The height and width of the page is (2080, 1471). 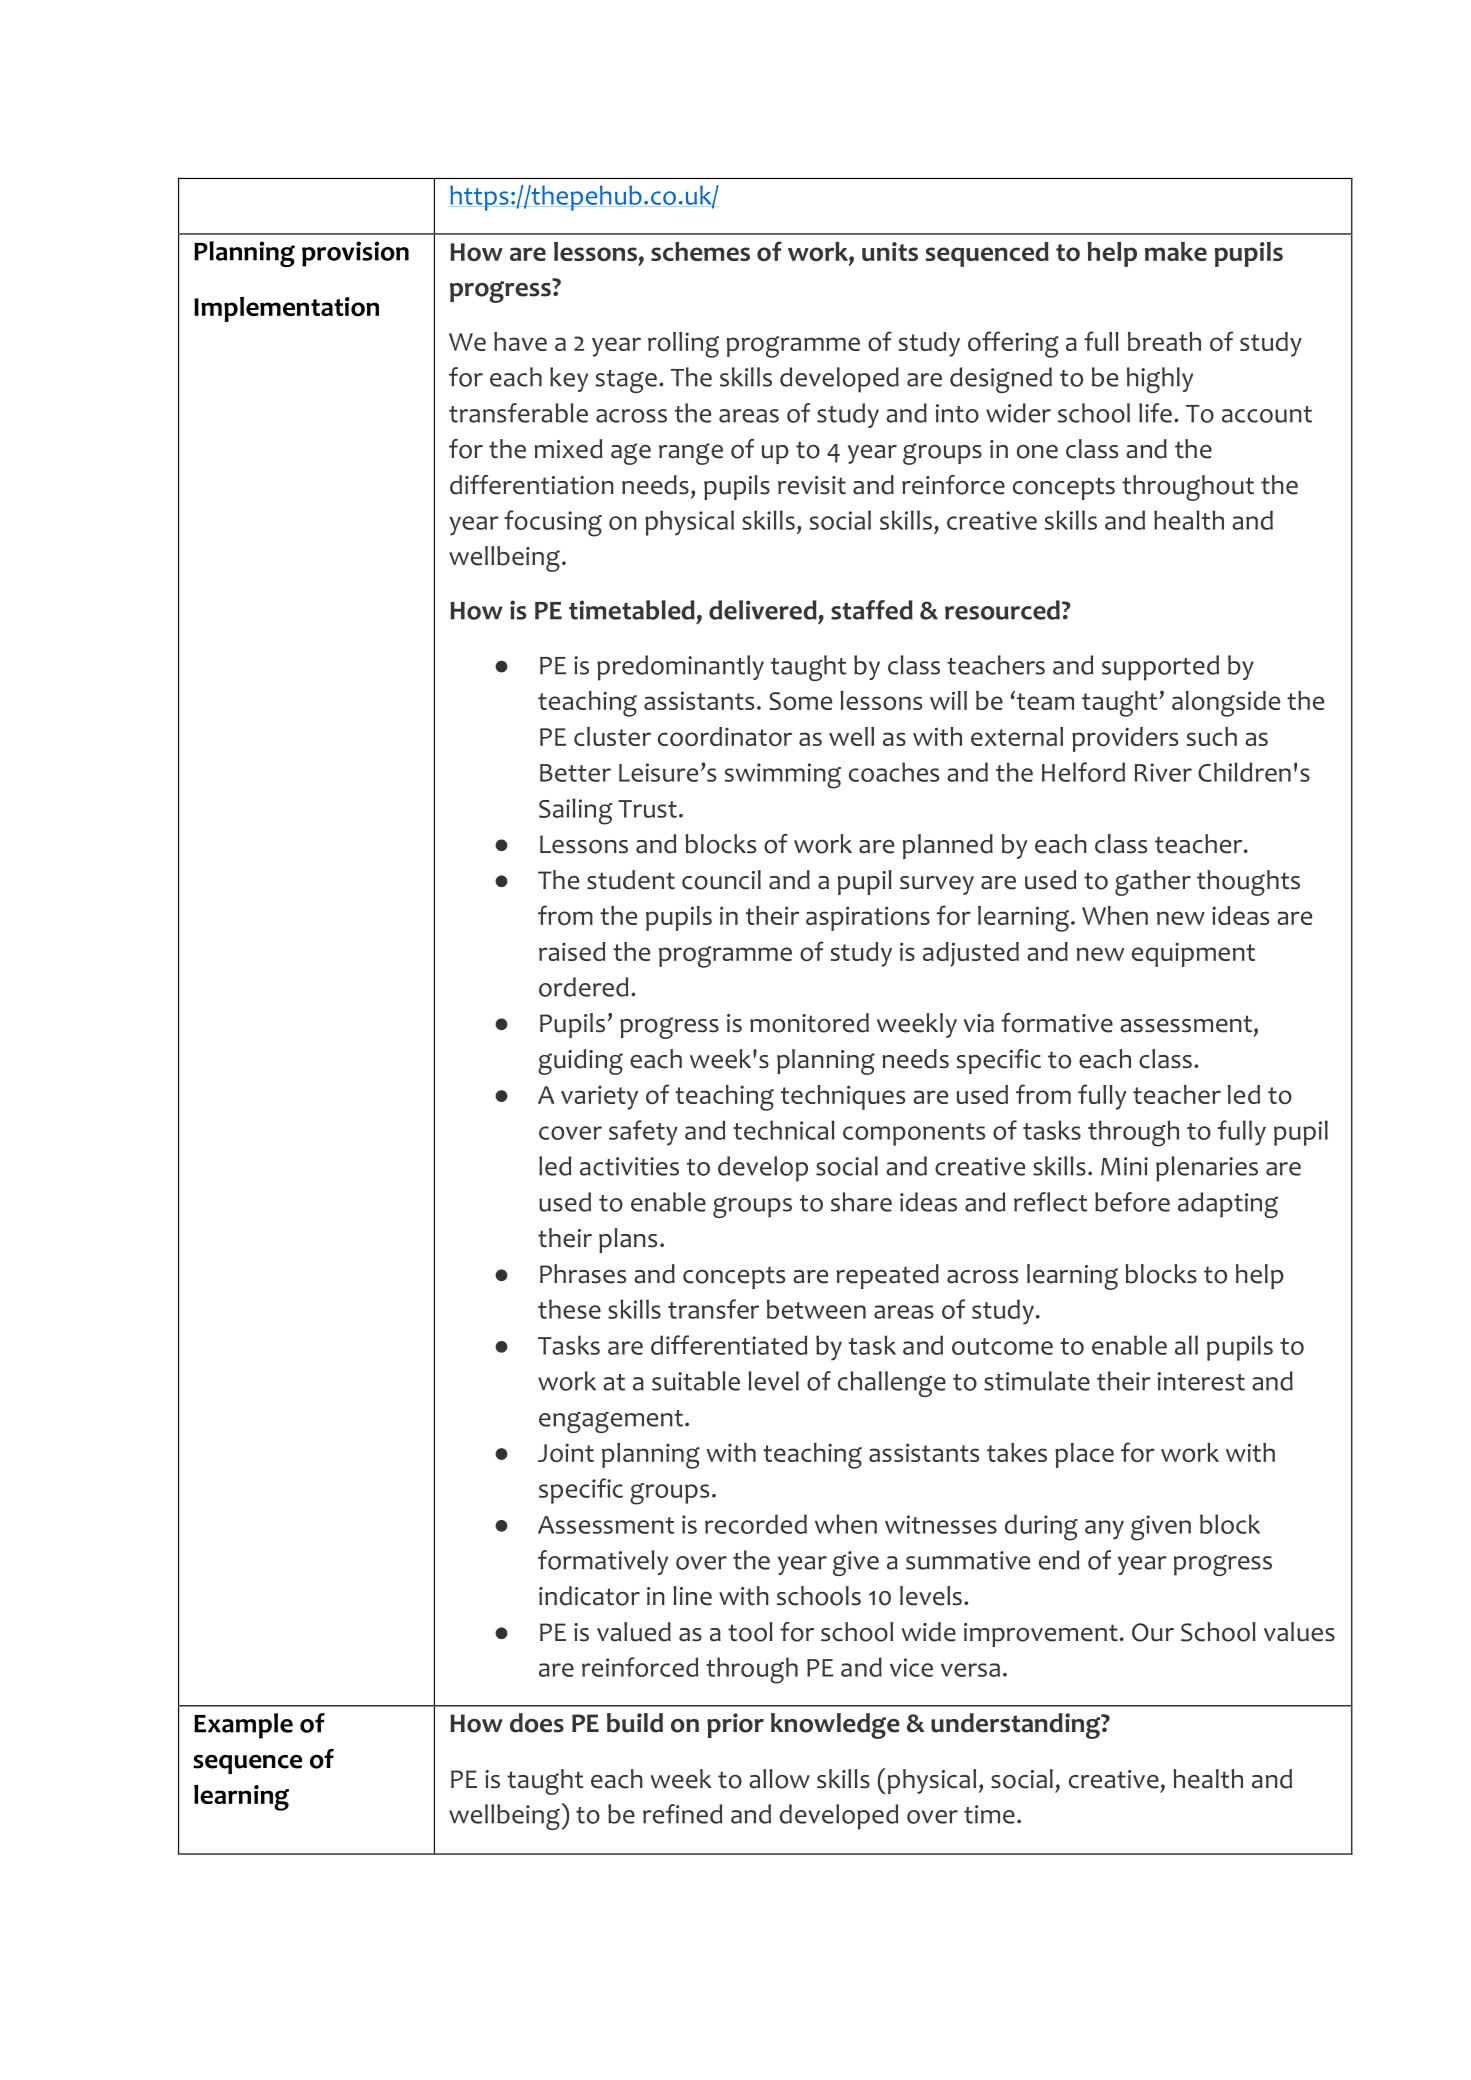 I want to click on monitored, so click(x=809, y=1023).
